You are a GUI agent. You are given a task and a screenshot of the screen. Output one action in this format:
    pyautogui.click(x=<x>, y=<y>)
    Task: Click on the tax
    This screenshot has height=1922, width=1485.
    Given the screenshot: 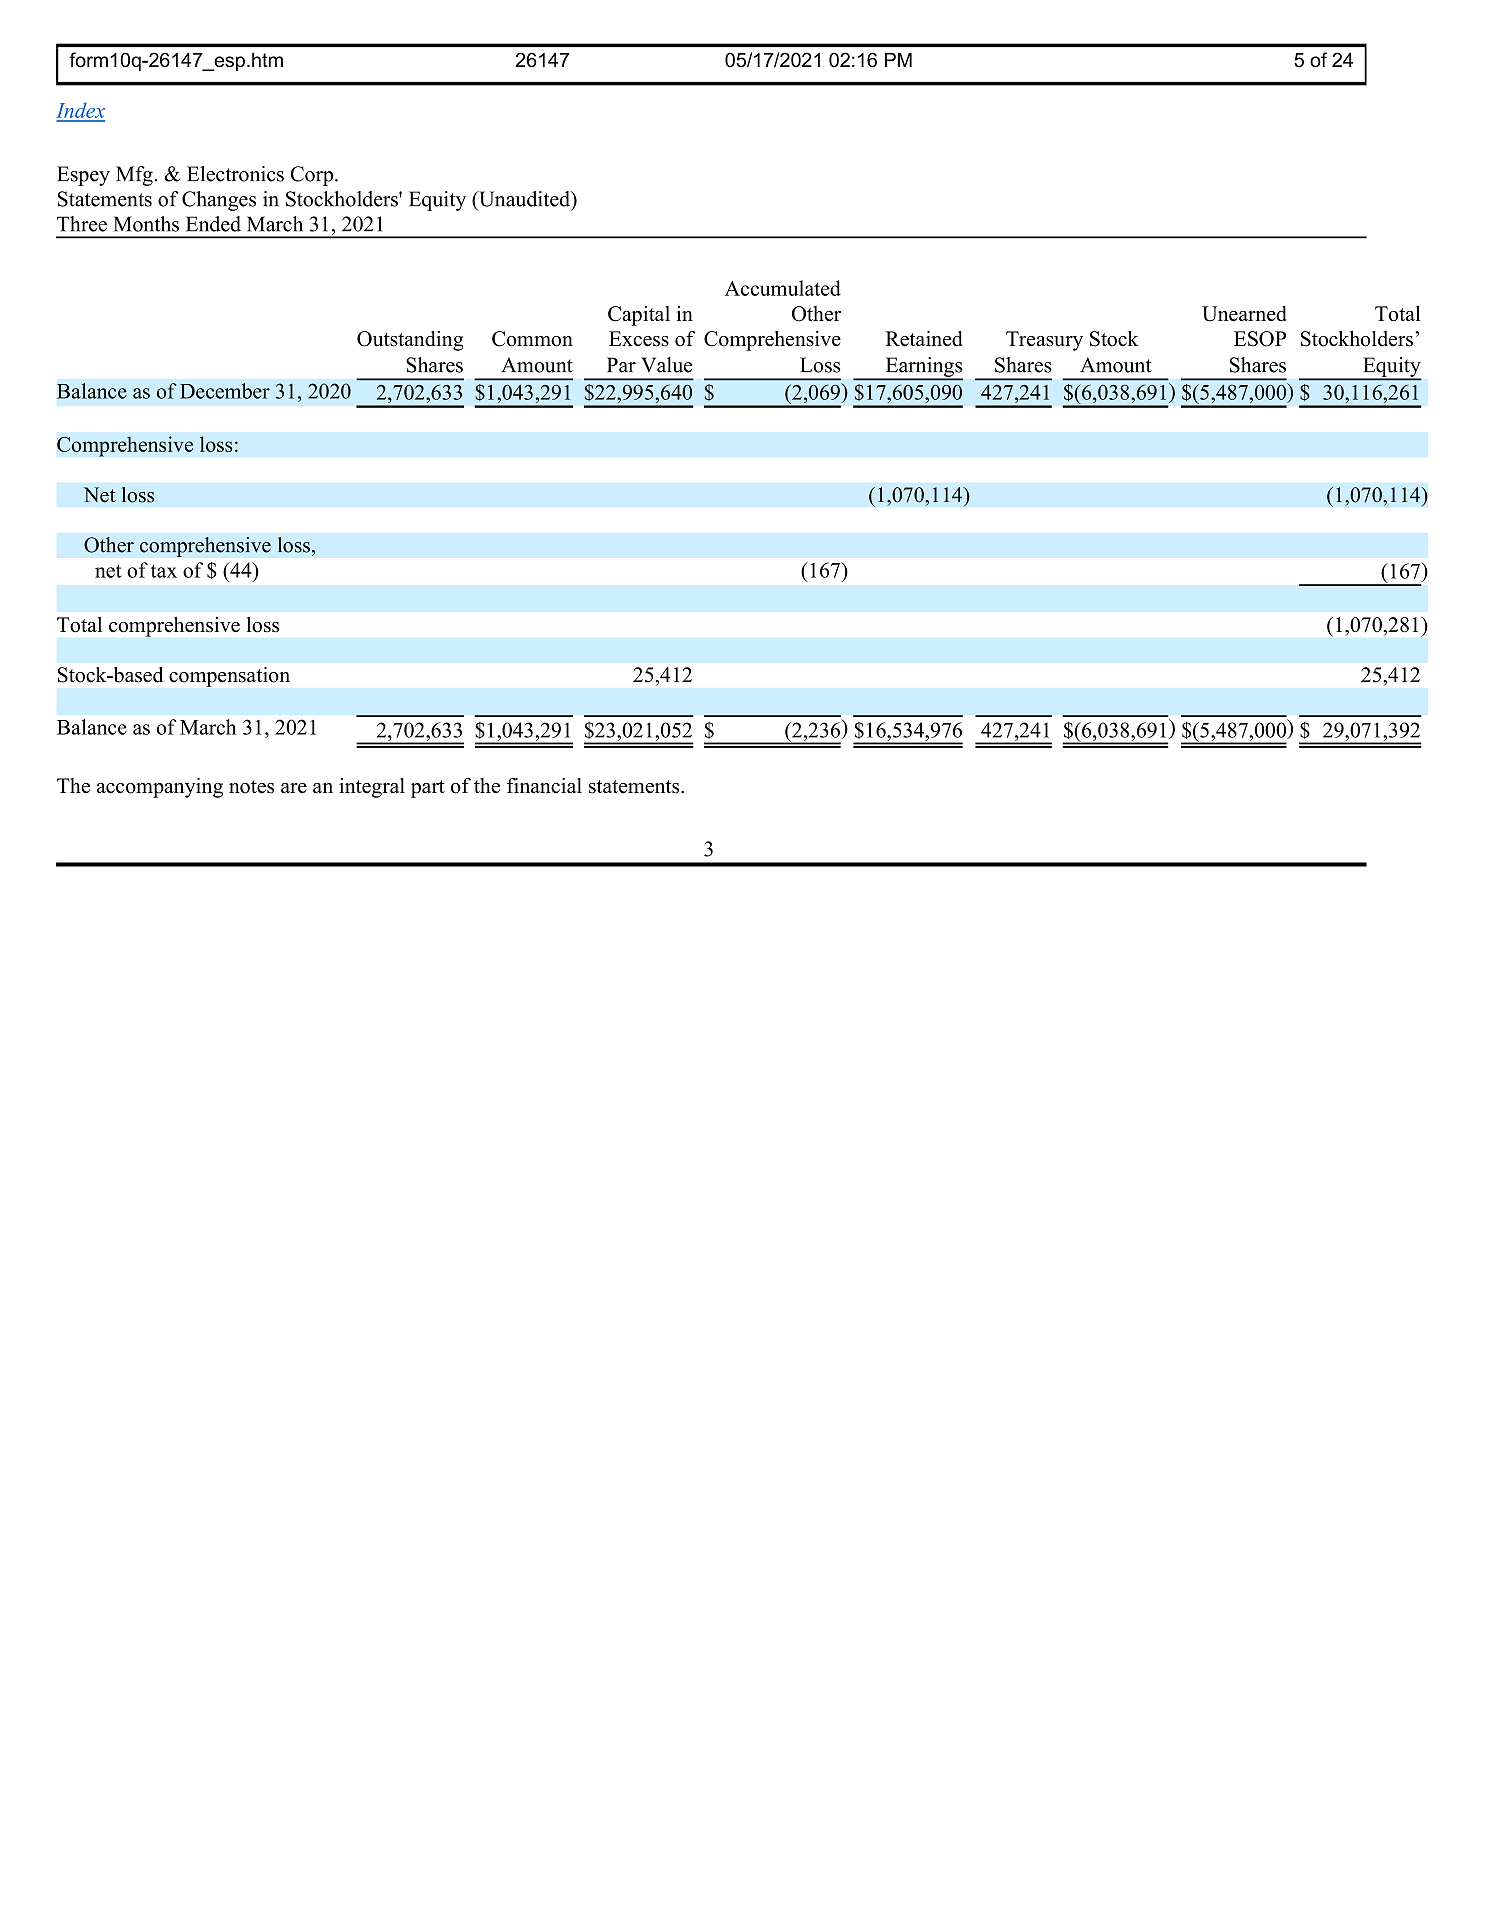 What is the action you would take?
    pyautogui.click(x=164, y=571)
